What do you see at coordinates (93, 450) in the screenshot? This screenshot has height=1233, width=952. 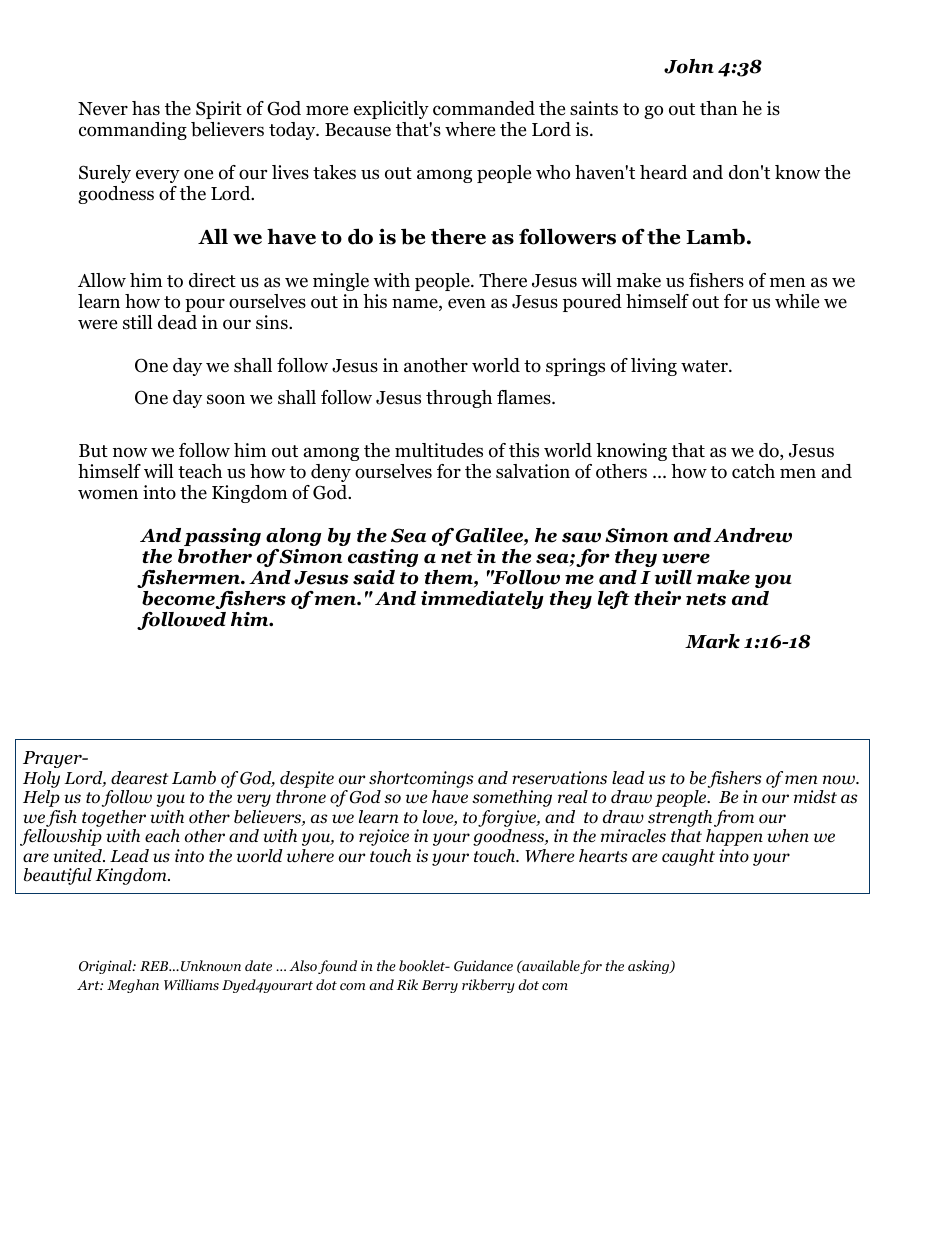 I see `But` at bounding box center [93, 450].
